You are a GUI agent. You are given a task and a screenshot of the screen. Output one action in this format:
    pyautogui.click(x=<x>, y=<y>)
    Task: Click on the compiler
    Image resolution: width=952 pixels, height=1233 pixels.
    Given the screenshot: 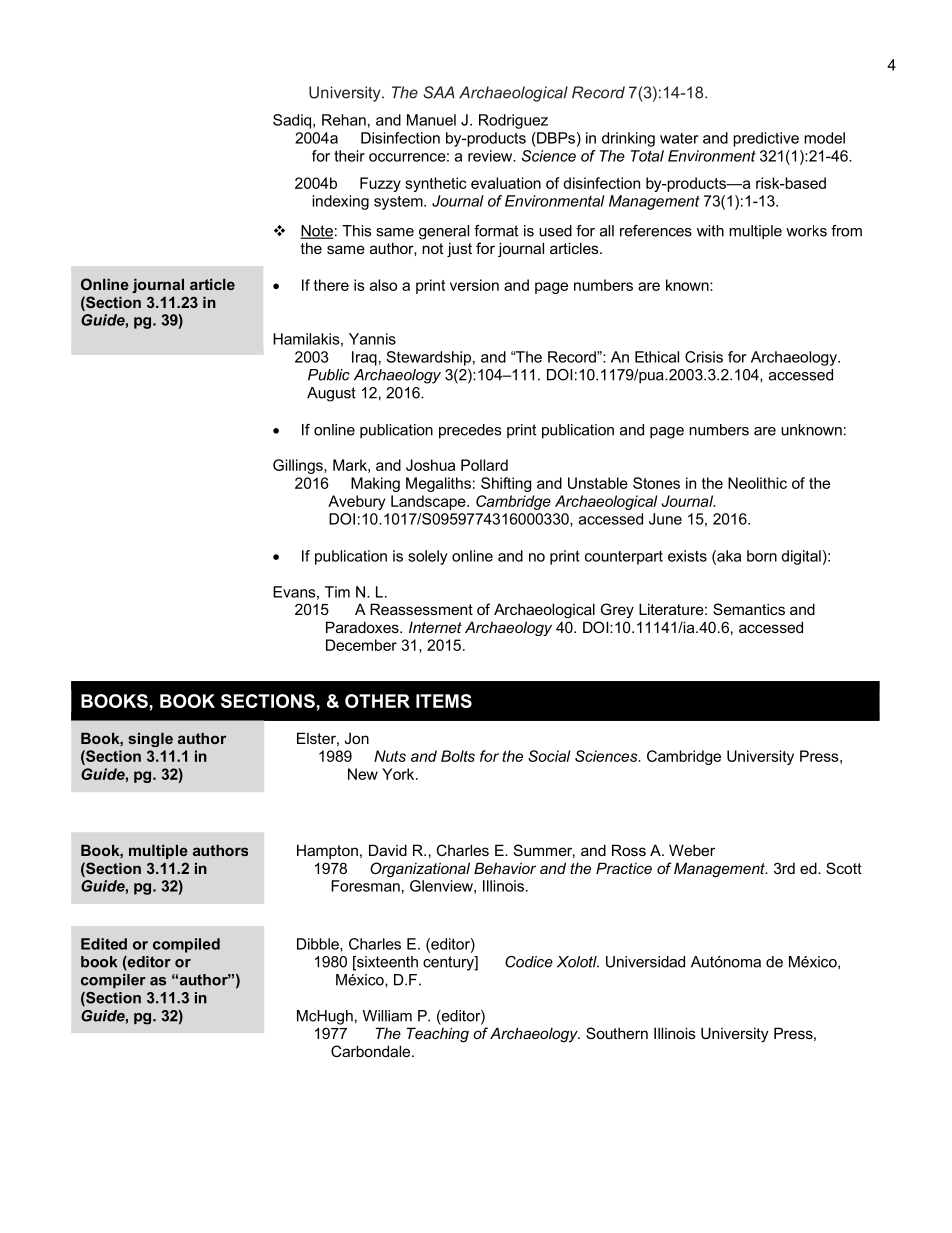 What is the action you would take?
    pyautogui.click(x=113, y=981)
